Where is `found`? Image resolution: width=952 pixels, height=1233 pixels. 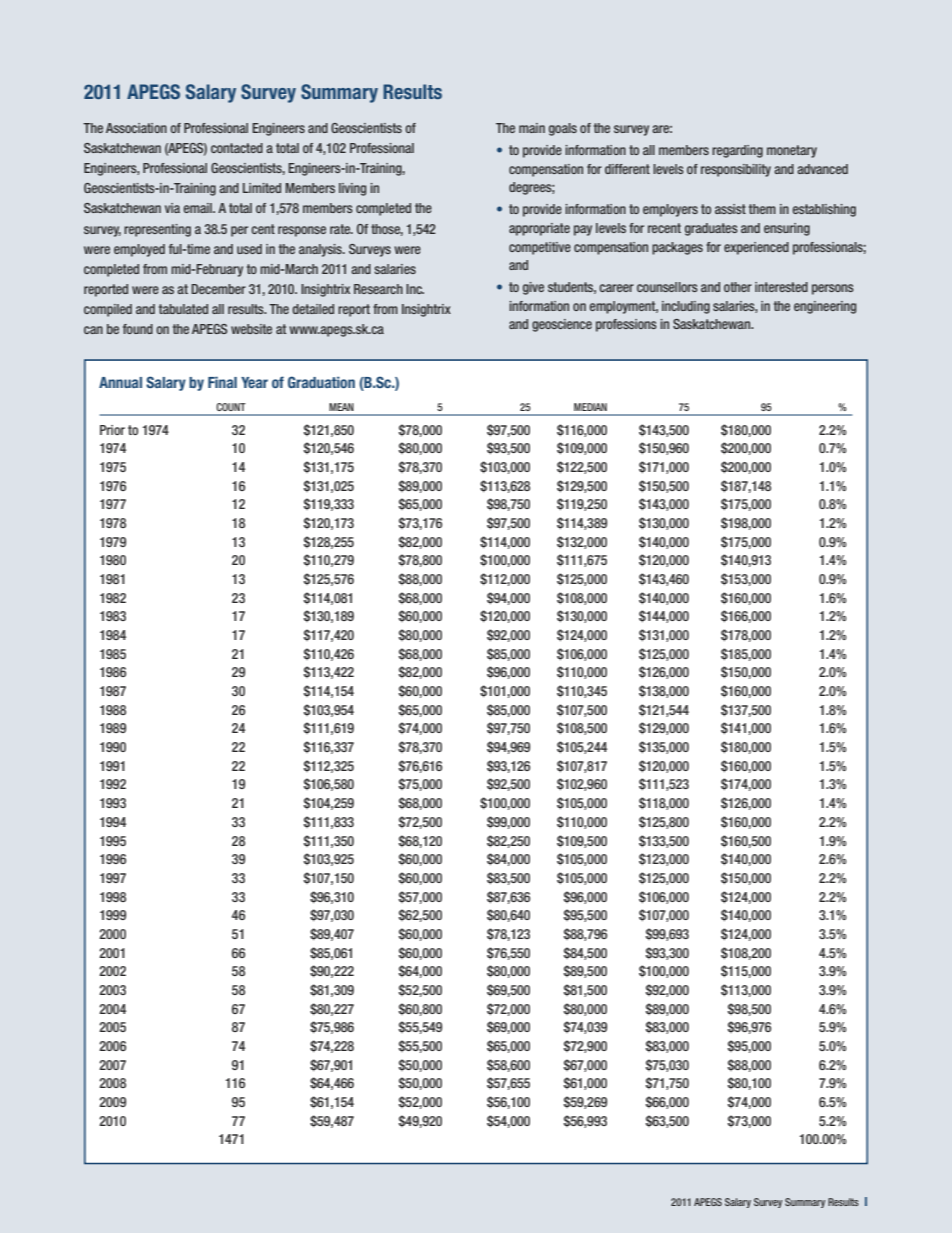 found is located at coordinates (138, 329).
